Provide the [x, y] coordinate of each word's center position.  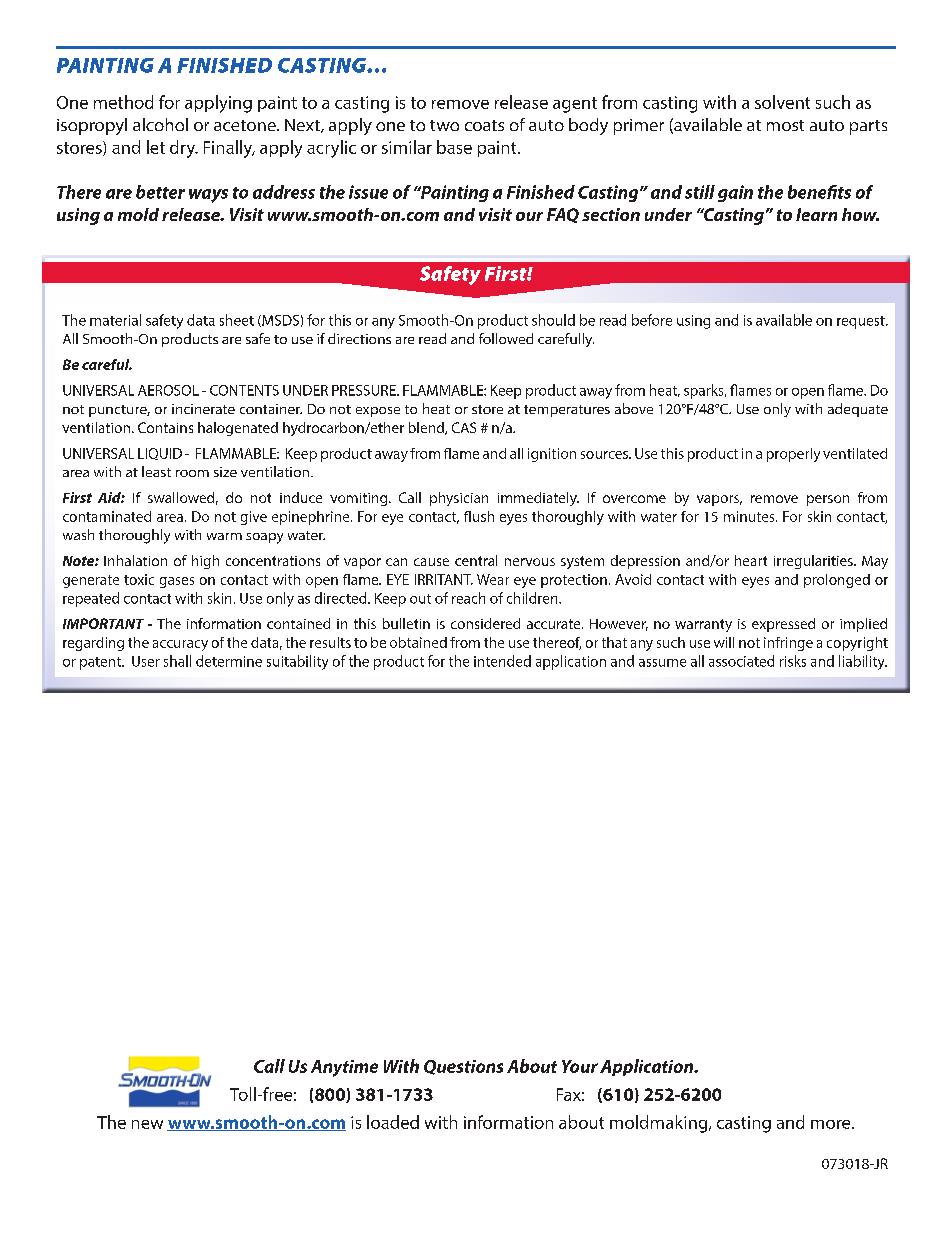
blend [427, 428]
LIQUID [160, 454]
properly [793, 455]
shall [177, 661]
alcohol [160, 124]
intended [502, 661]
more [832, 1124]
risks [793, 661]
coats [484, 125]
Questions [463, 1067]
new [147, 1124]
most [785, 125]
